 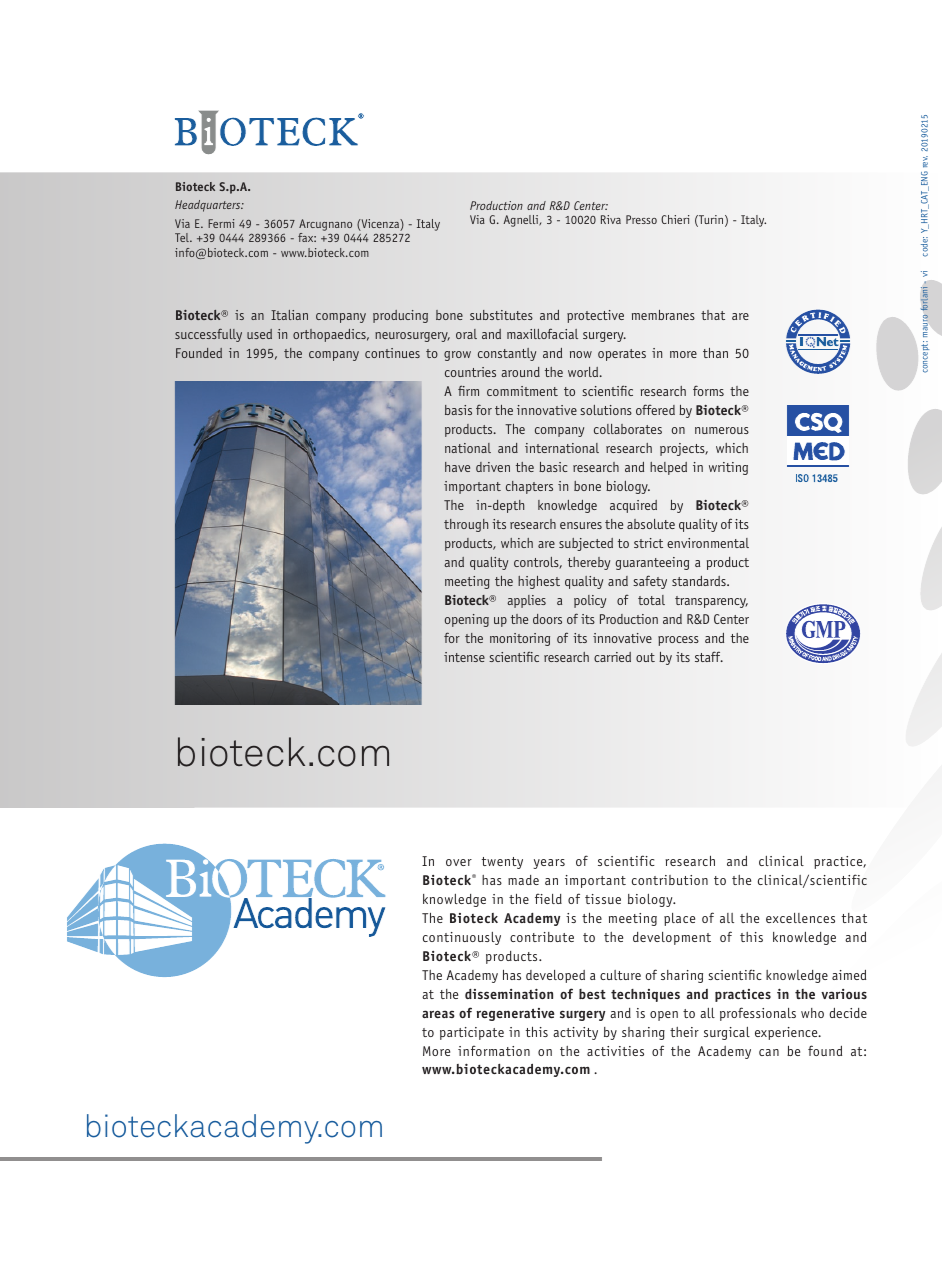 I want to click on areas, so click(x=438, y=1014).
